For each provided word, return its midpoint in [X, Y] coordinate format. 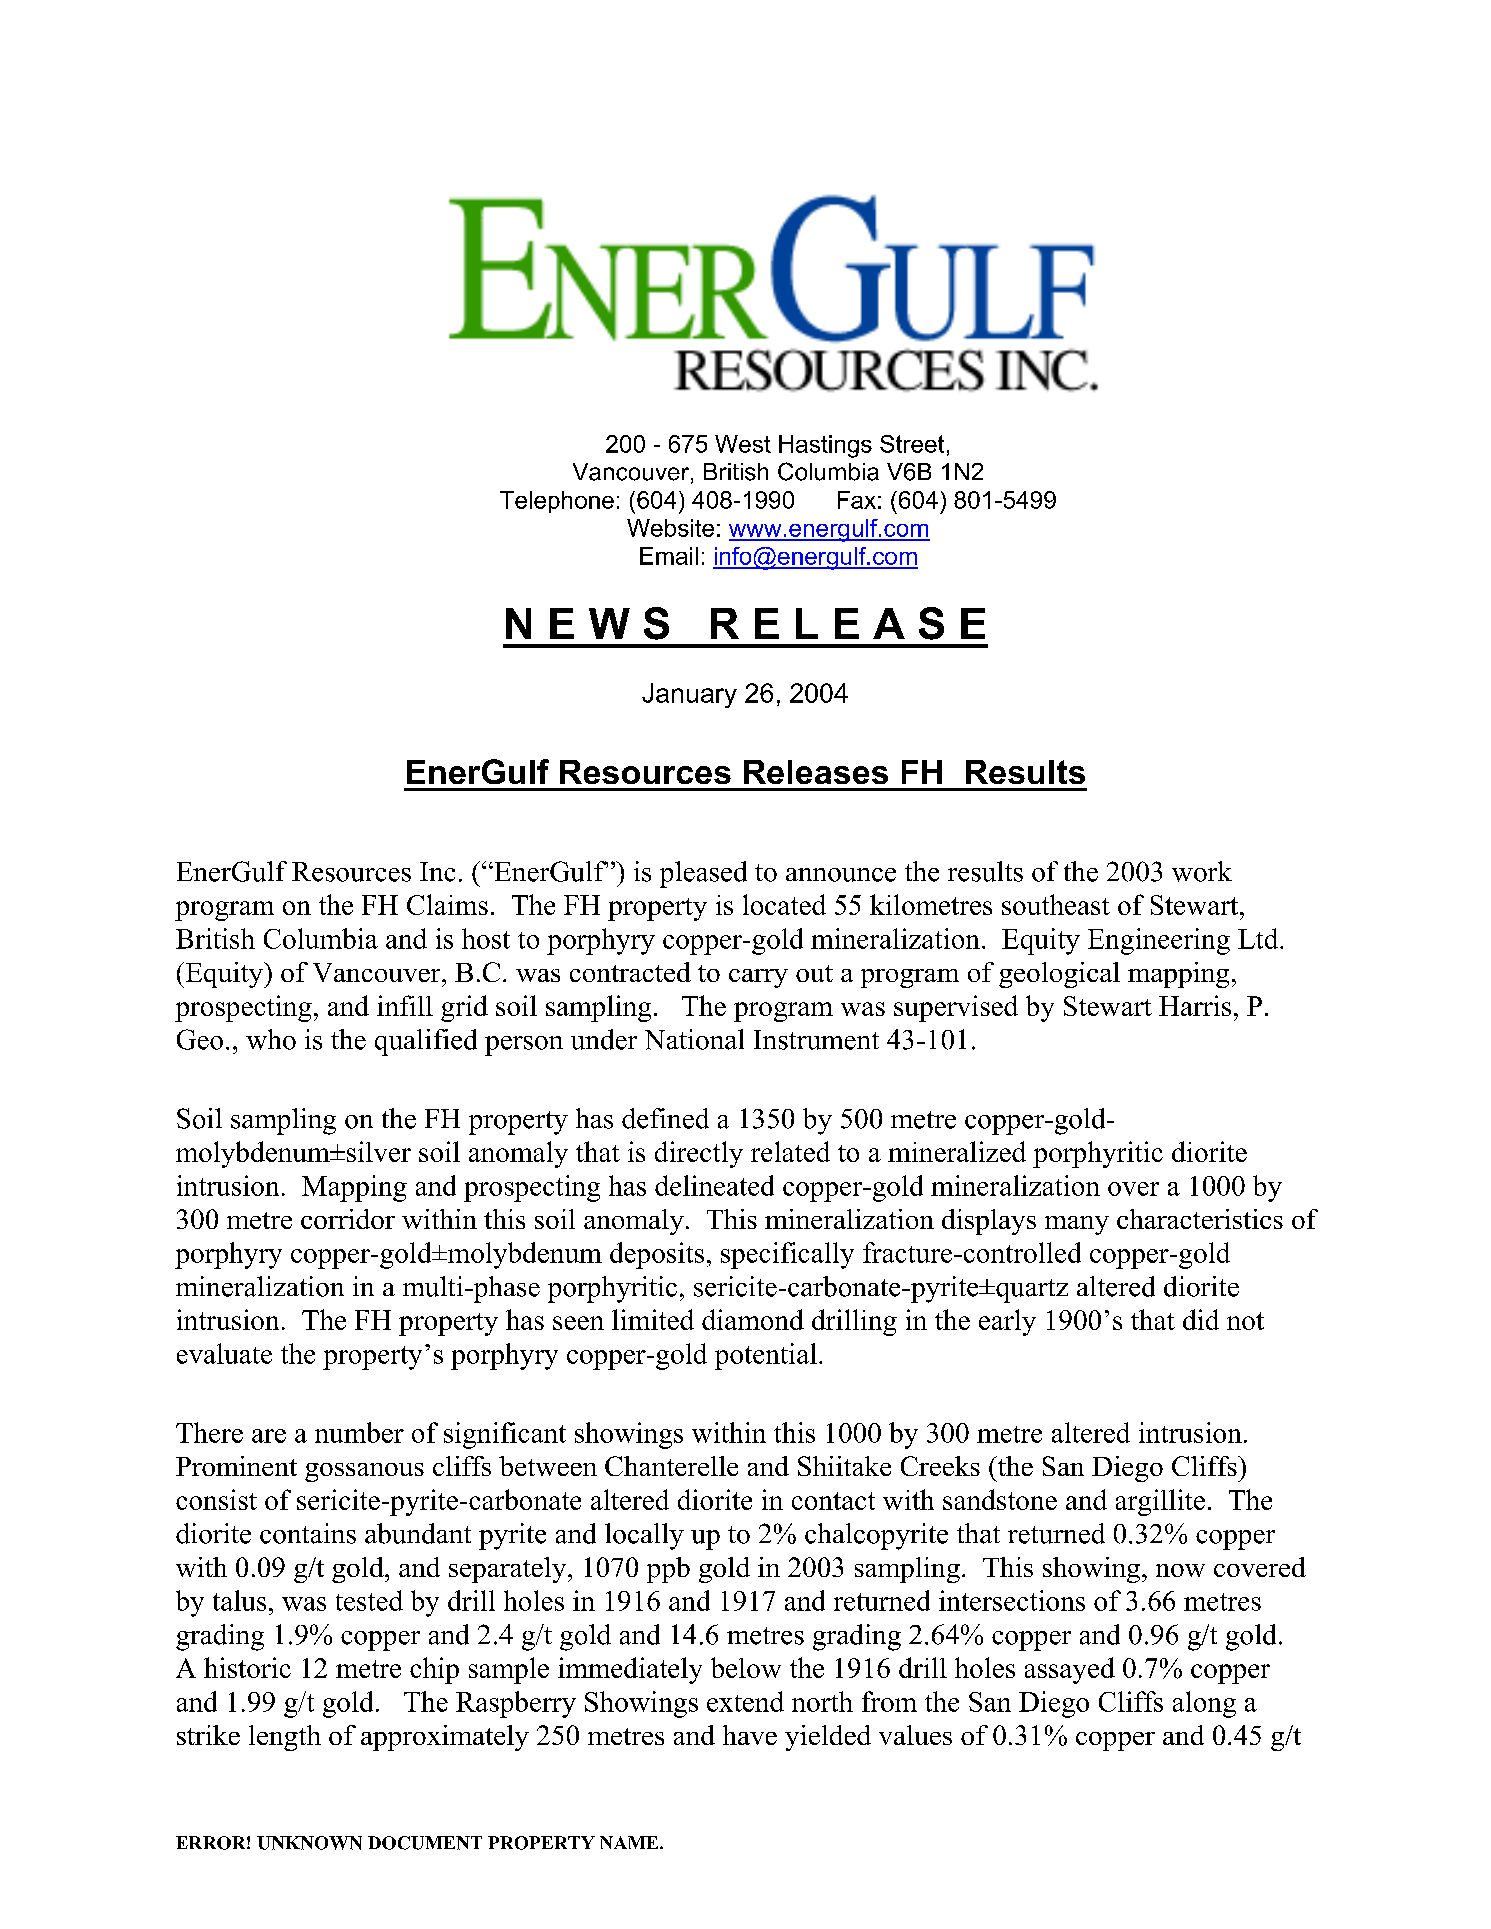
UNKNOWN [309, 1843]
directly [699, 1154]
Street [912, 444]
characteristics [1200, 1219]
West [743, 444]
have [750, 1735]
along [1204, 1704]
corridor [348, 1219]
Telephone [557, 502]
